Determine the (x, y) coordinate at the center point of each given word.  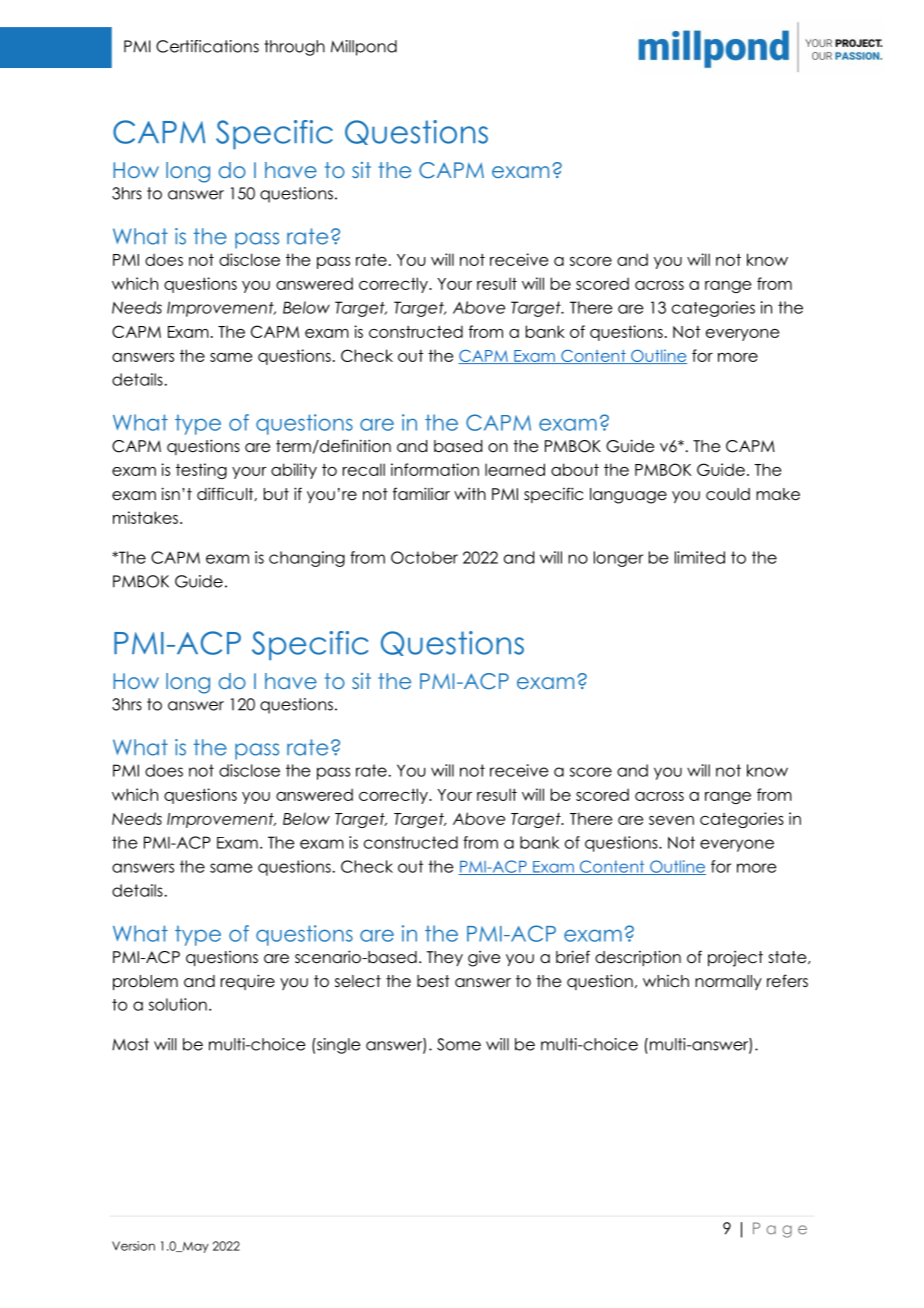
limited (700, 557)
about (575, 469)
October (424, 557)
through (294, 48)
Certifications (207, 46)
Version (133, 1246)
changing (307, 559)
